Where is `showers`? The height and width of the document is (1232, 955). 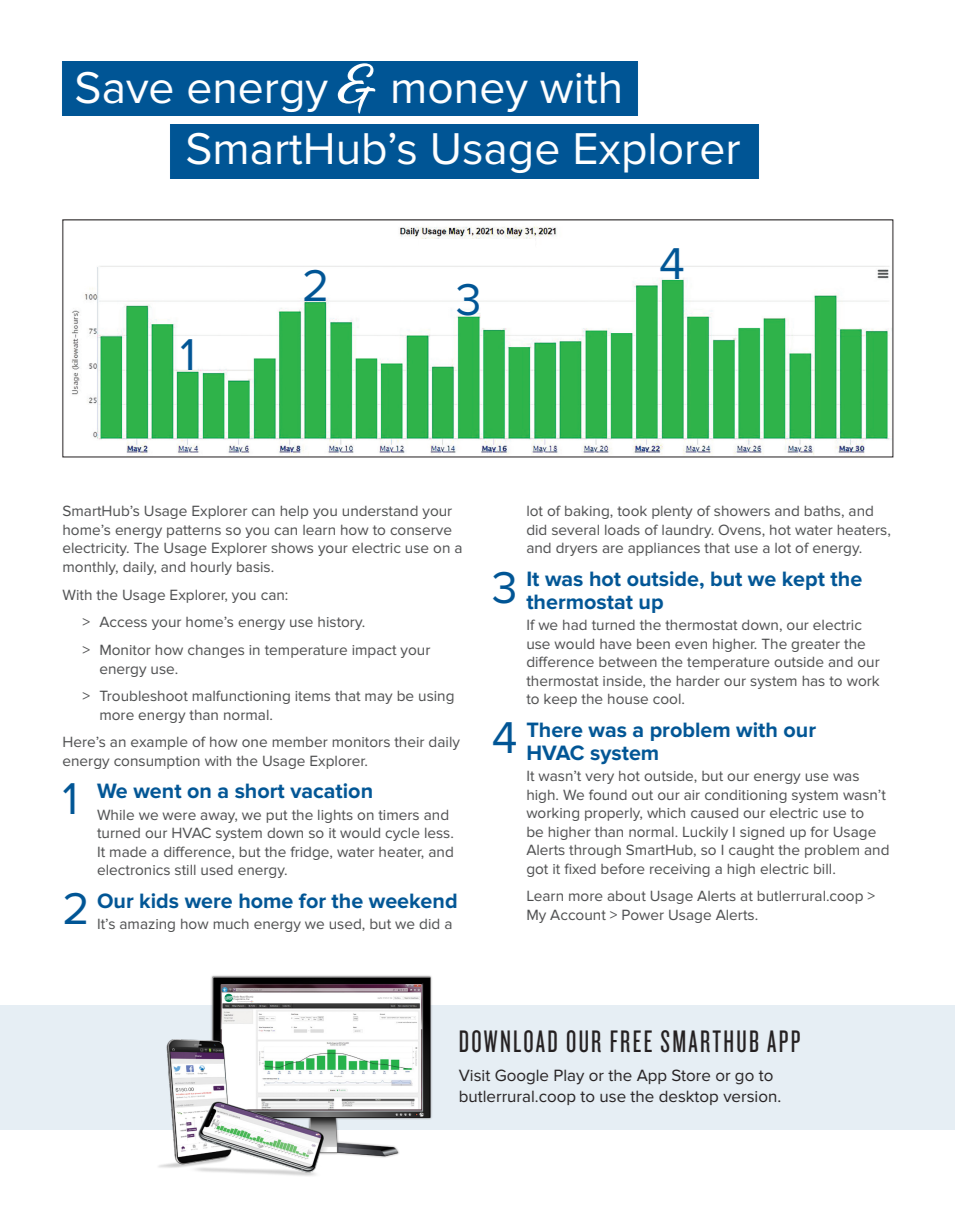
showers is located at coordinates (742, 511).
